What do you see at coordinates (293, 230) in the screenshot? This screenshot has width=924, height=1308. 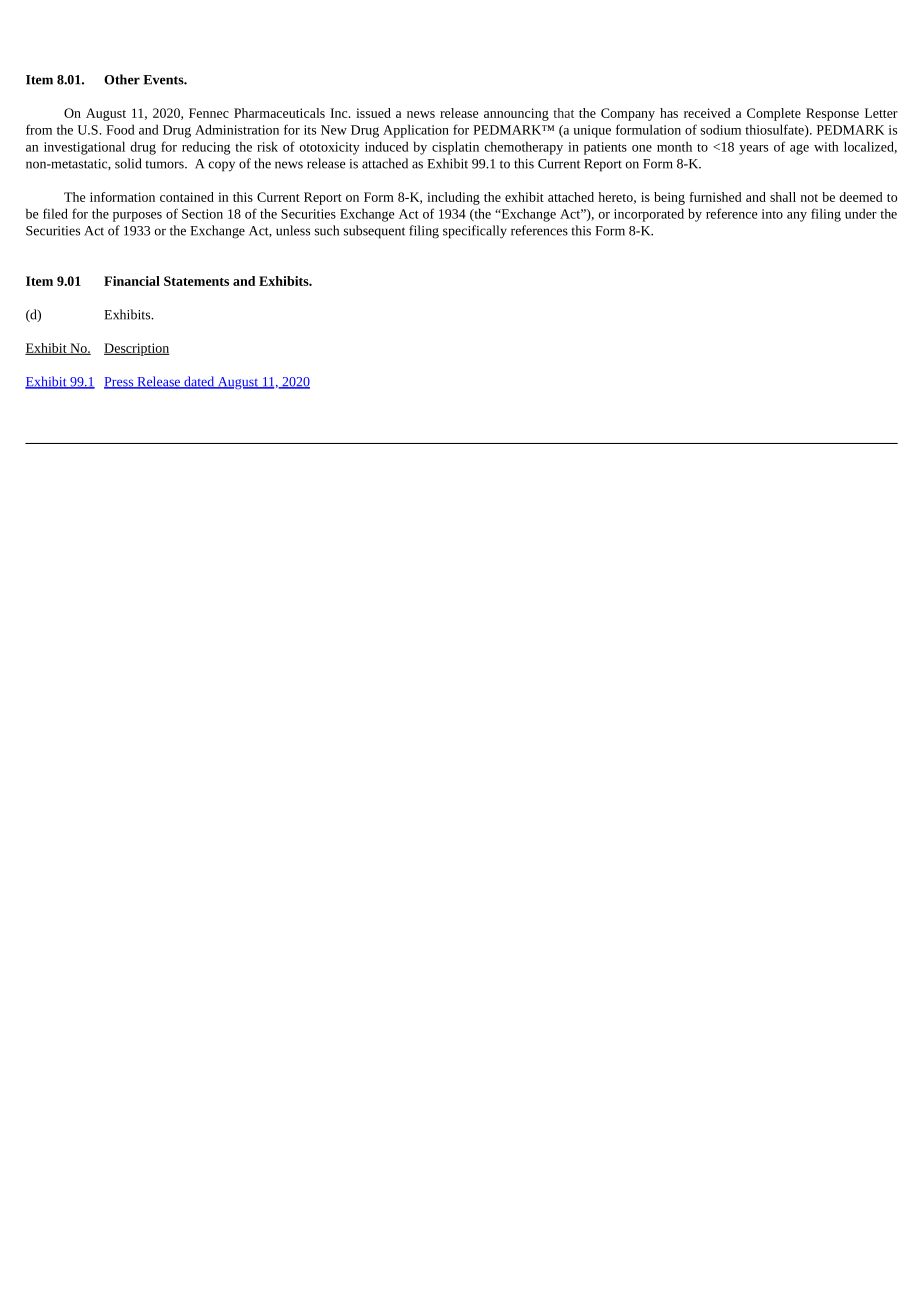 I see `unless` at bounding box center [293, 230].
